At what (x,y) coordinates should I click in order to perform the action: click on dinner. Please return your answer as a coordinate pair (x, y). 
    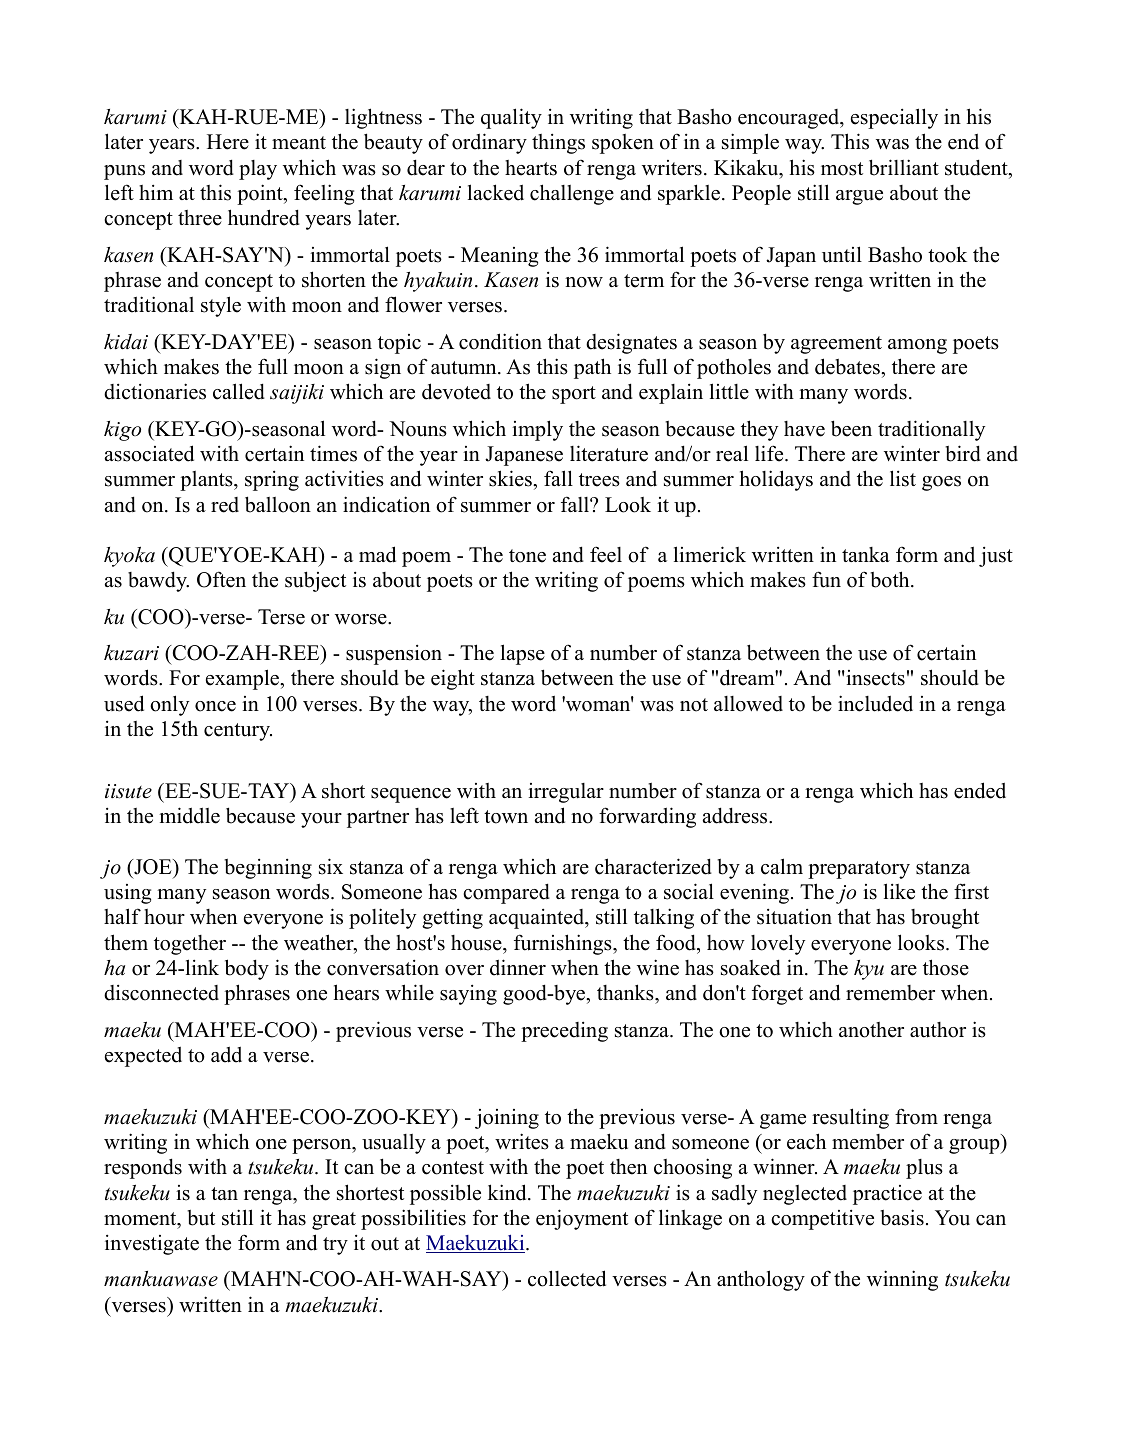
    Looking at the image, I should click on (518, 967).
